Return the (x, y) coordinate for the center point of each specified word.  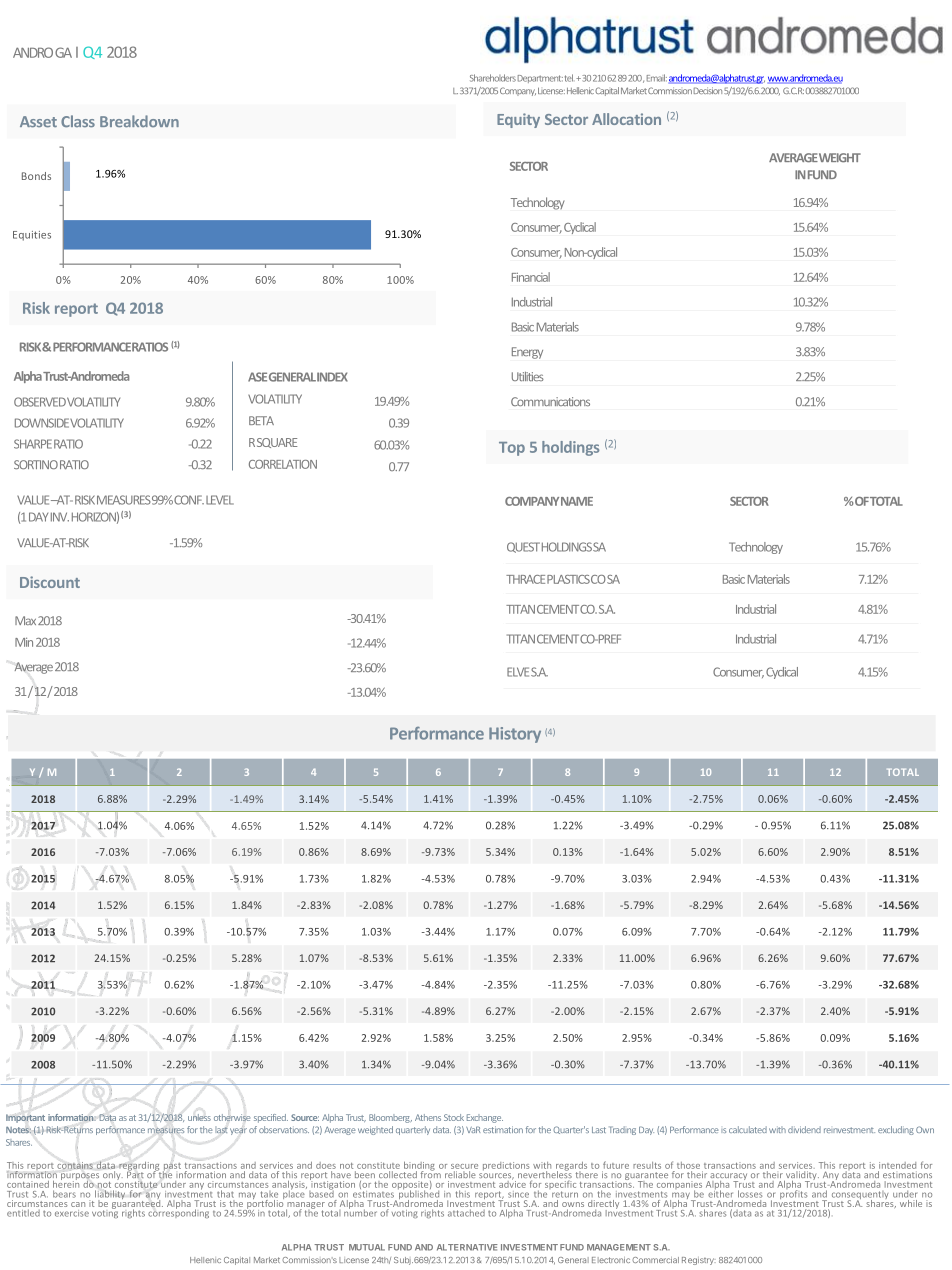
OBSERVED (40, 402)
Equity (518, 120)
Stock (454, 1117)
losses (750, 1194)
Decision (708, 90)
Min (24, 642)
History (515, 735)
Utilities (528, 376)
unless (199, 1117)
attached (466, 1213)
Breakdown (139, 121)
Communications (550, 401)
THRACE (525, 579)
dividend (804, 1129)
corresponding (178, 1212)
